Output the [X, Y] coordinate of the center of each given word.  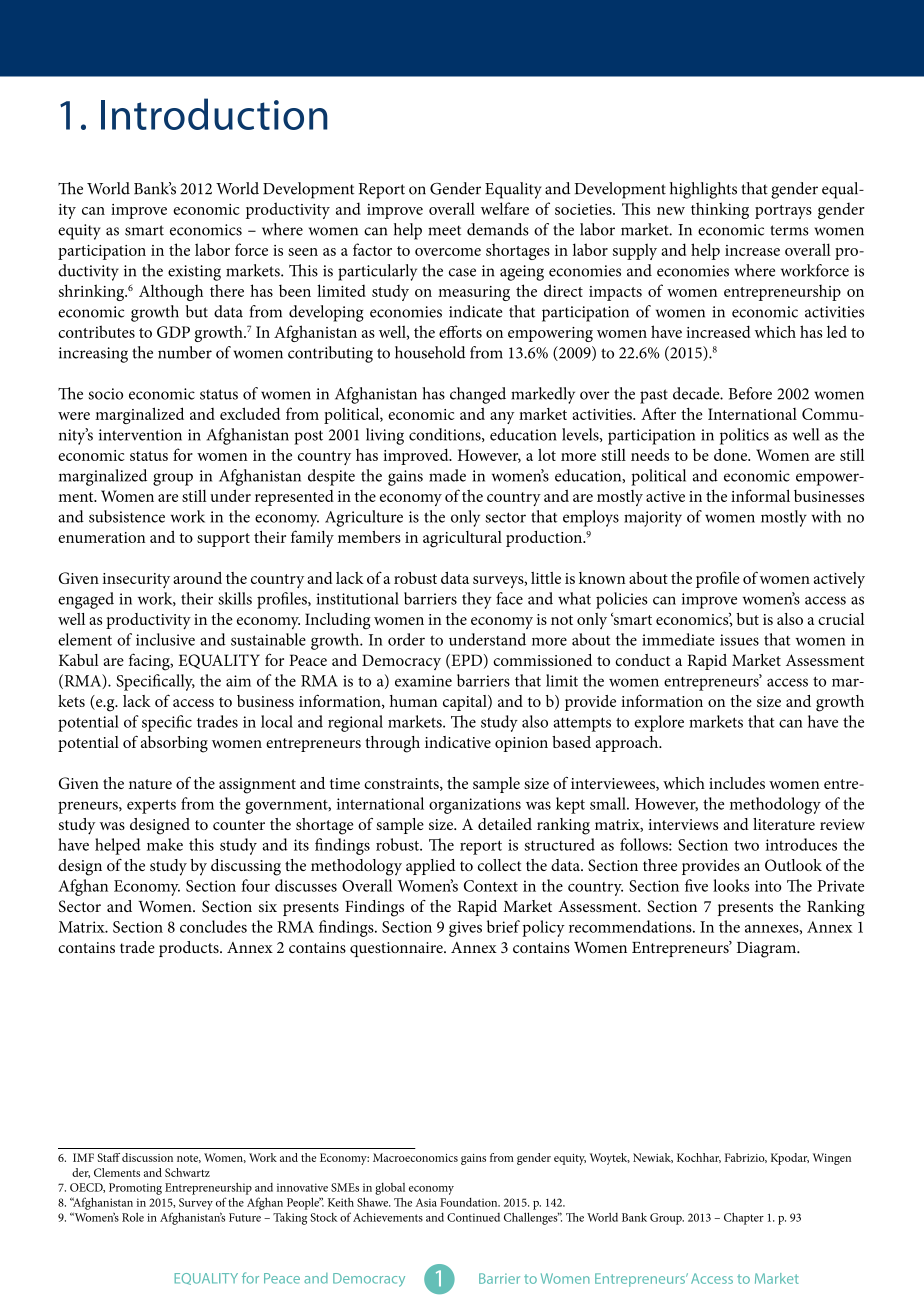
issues [739, 640]
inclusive [165, 639]
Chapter [744, 1218]
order [406, 639]
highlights [703, 190]
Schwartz [187, 1172]
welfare [505, 208]
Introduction [214, 114]
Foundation [470, 1202]
